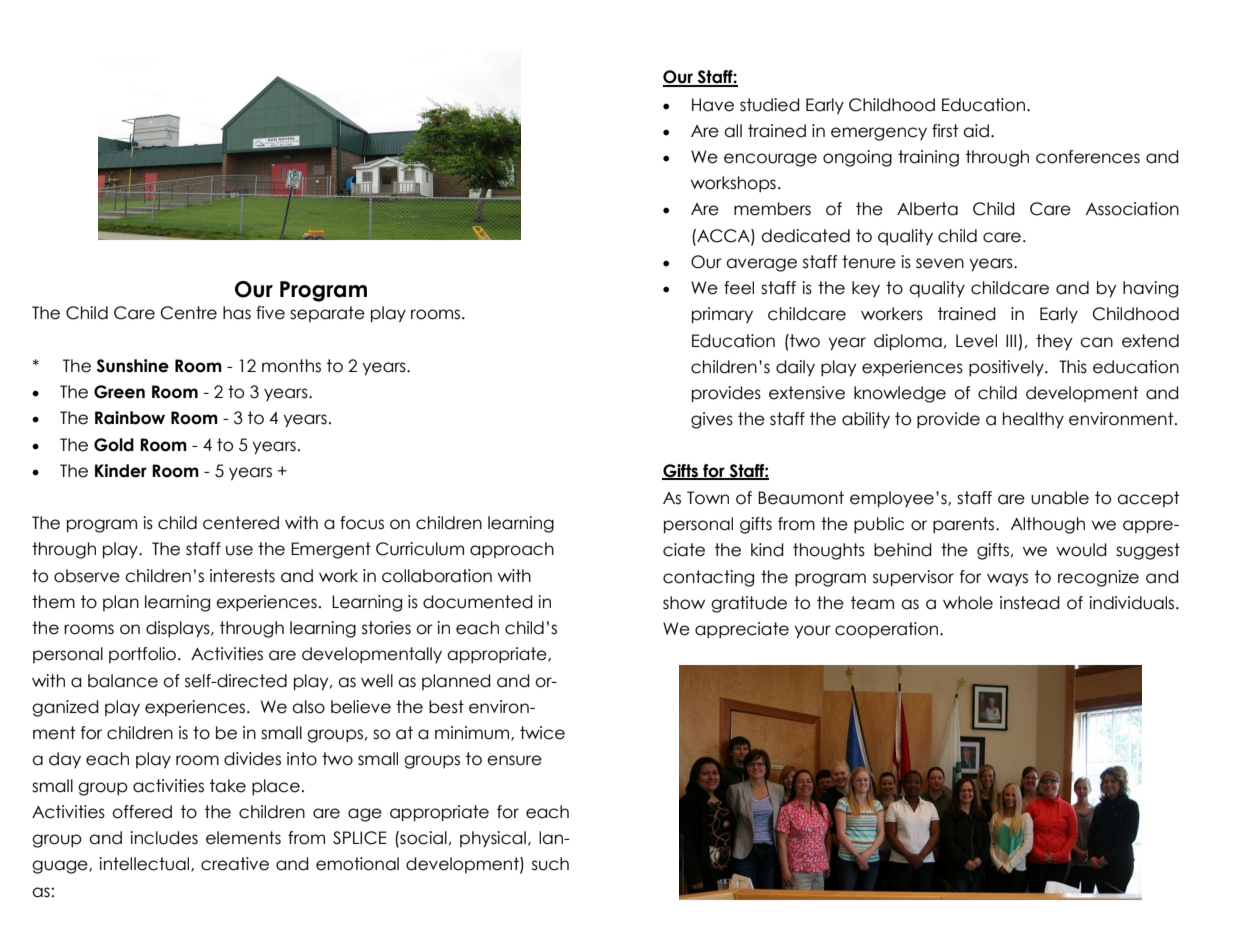  What do you see at coordinates (164, 838) in the document?
I see `includes` at bounding box center [164, 838].
